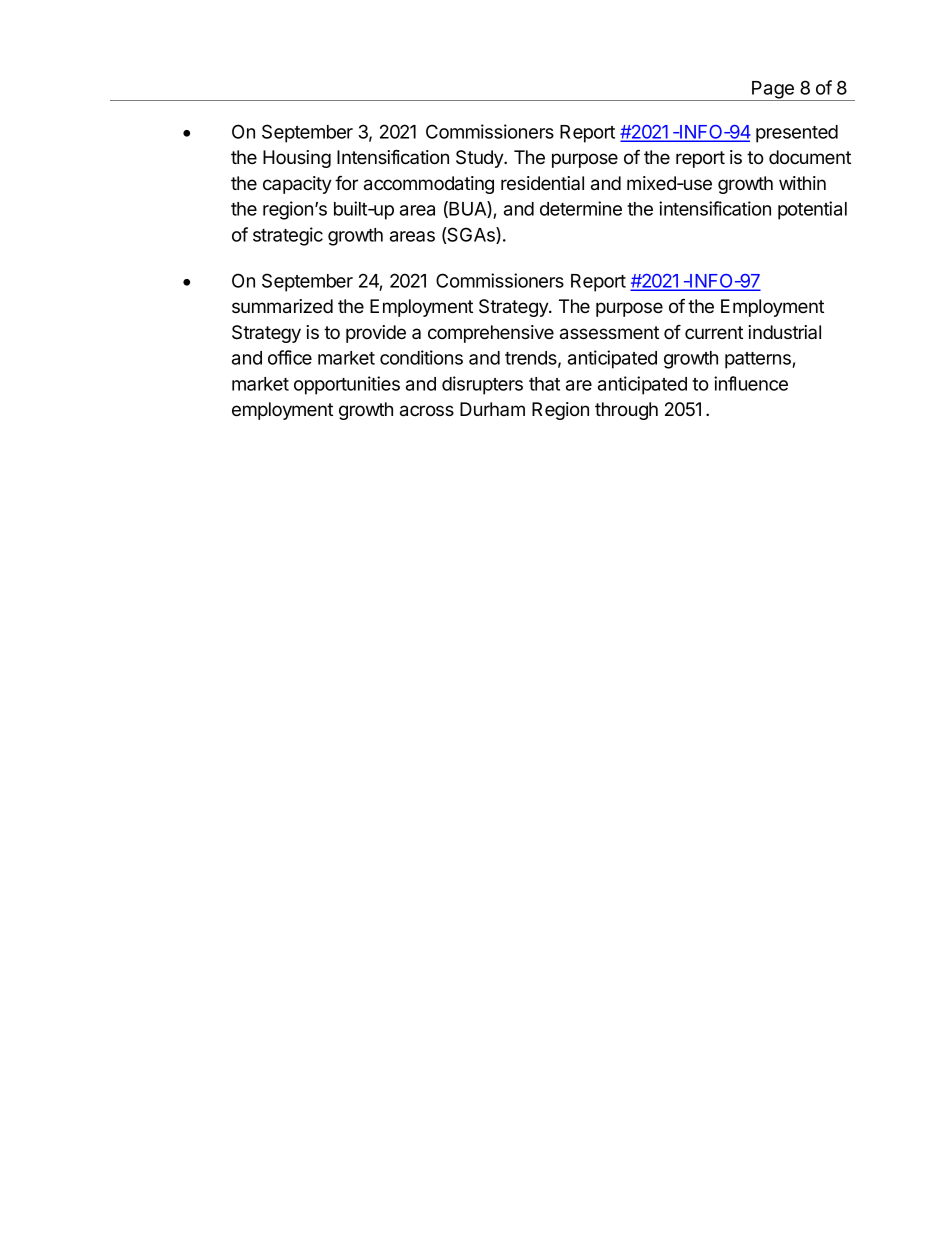  I want to click on strategic, so click(288, 236).
